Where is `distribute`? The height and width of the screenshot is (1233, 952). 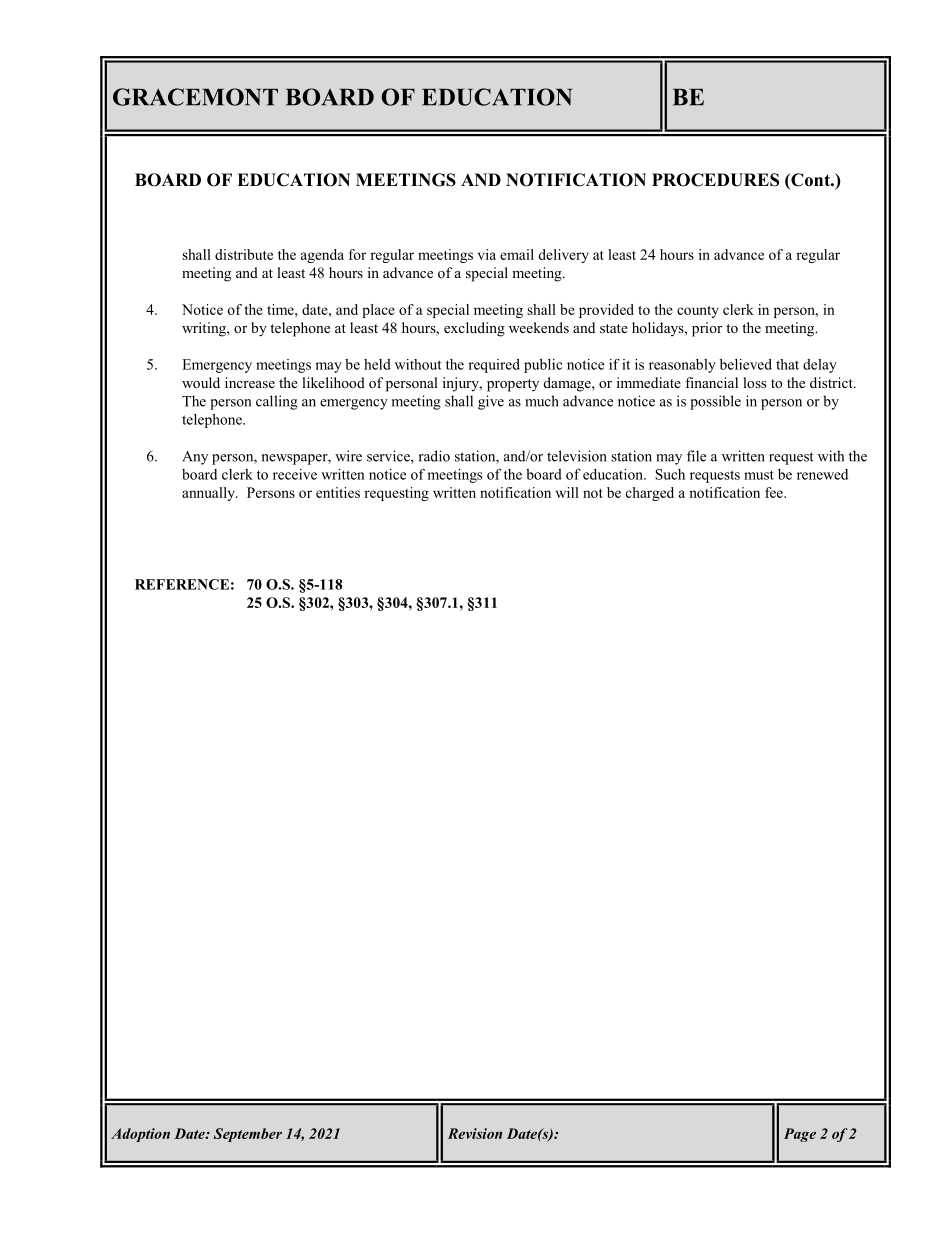 distribute is located at coordinates (244, 254).
